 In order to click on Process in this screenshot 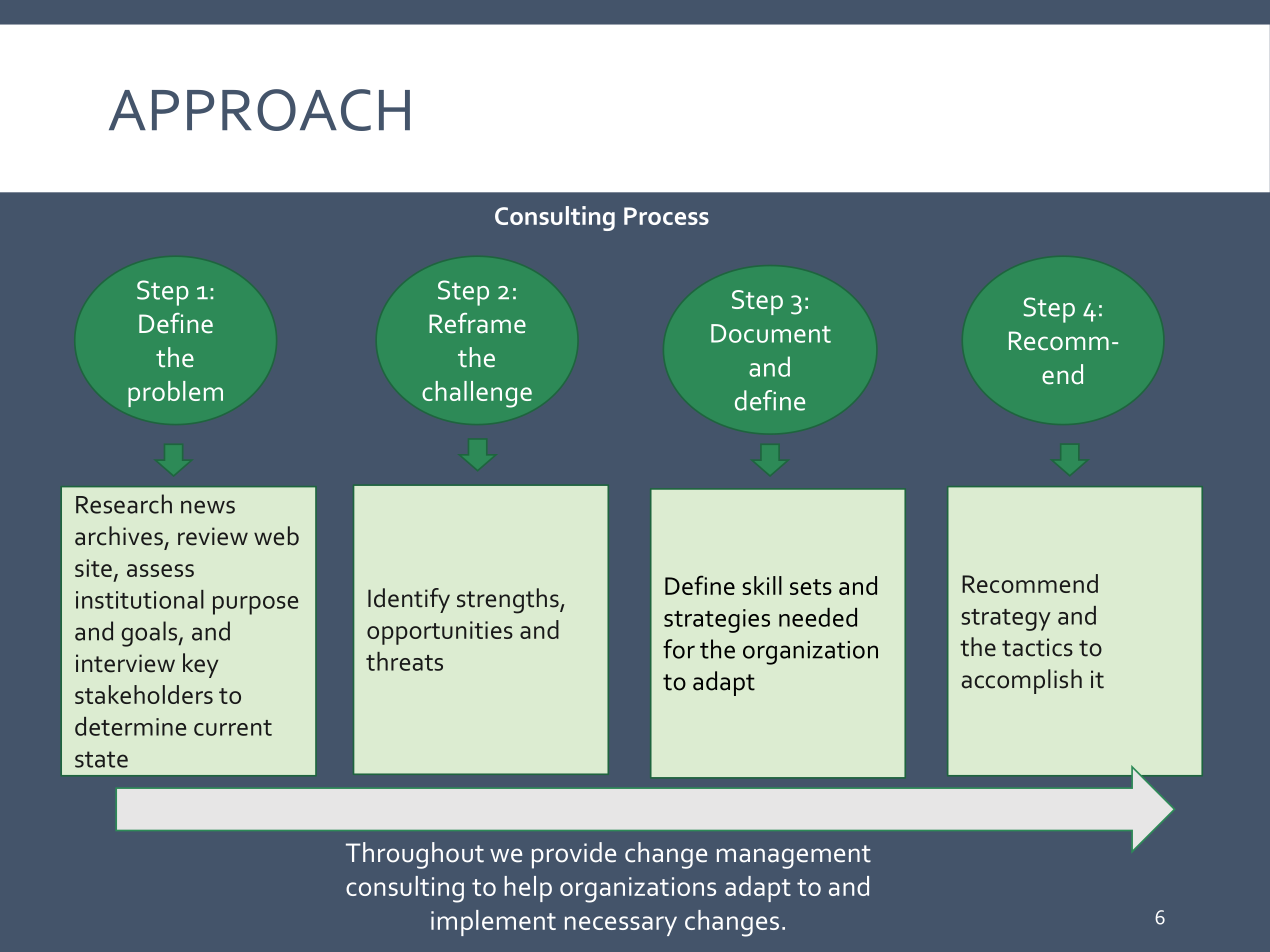, I will do `click(666, 216)`.
